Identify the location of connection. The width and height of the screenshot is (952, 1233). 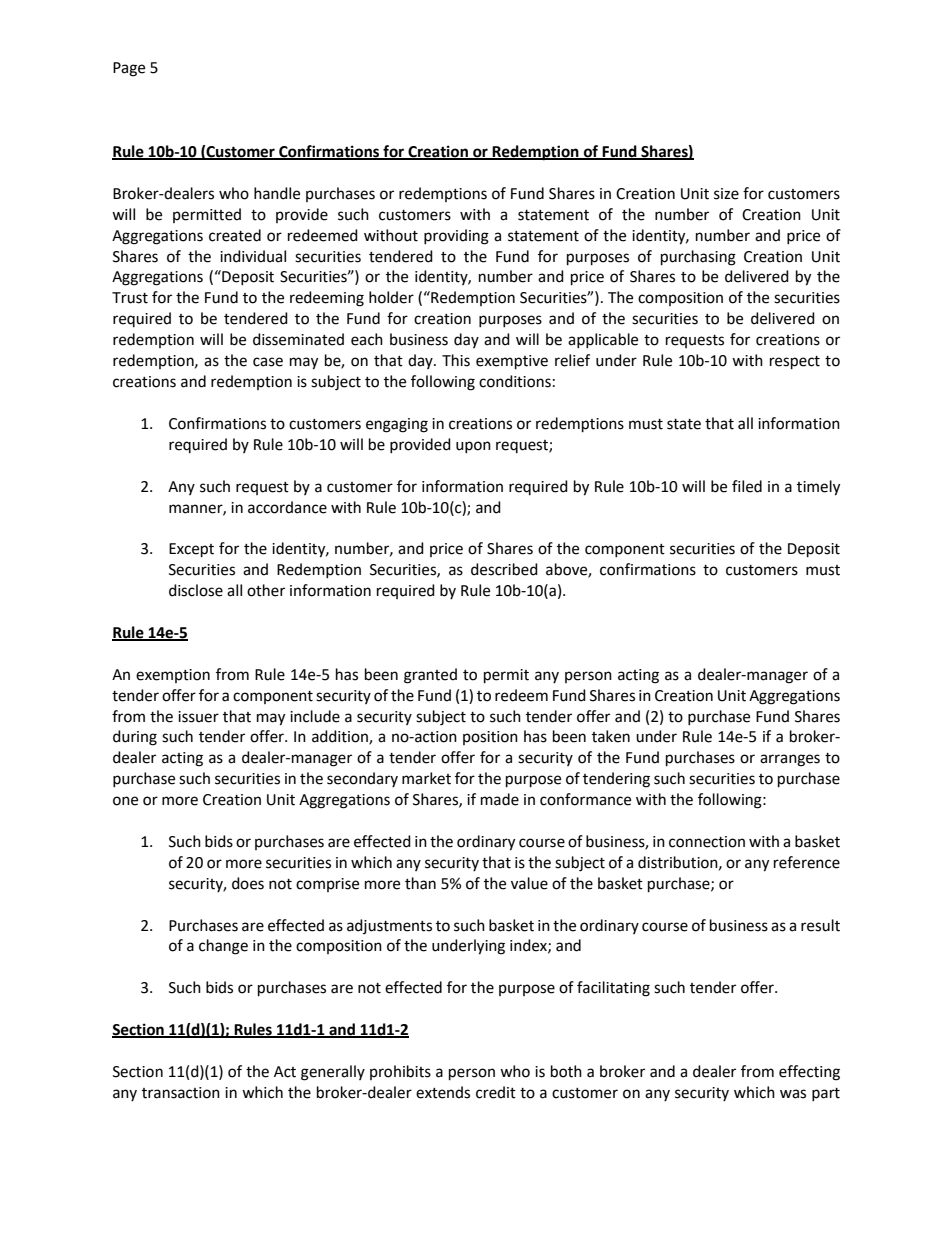
(707, 842).
